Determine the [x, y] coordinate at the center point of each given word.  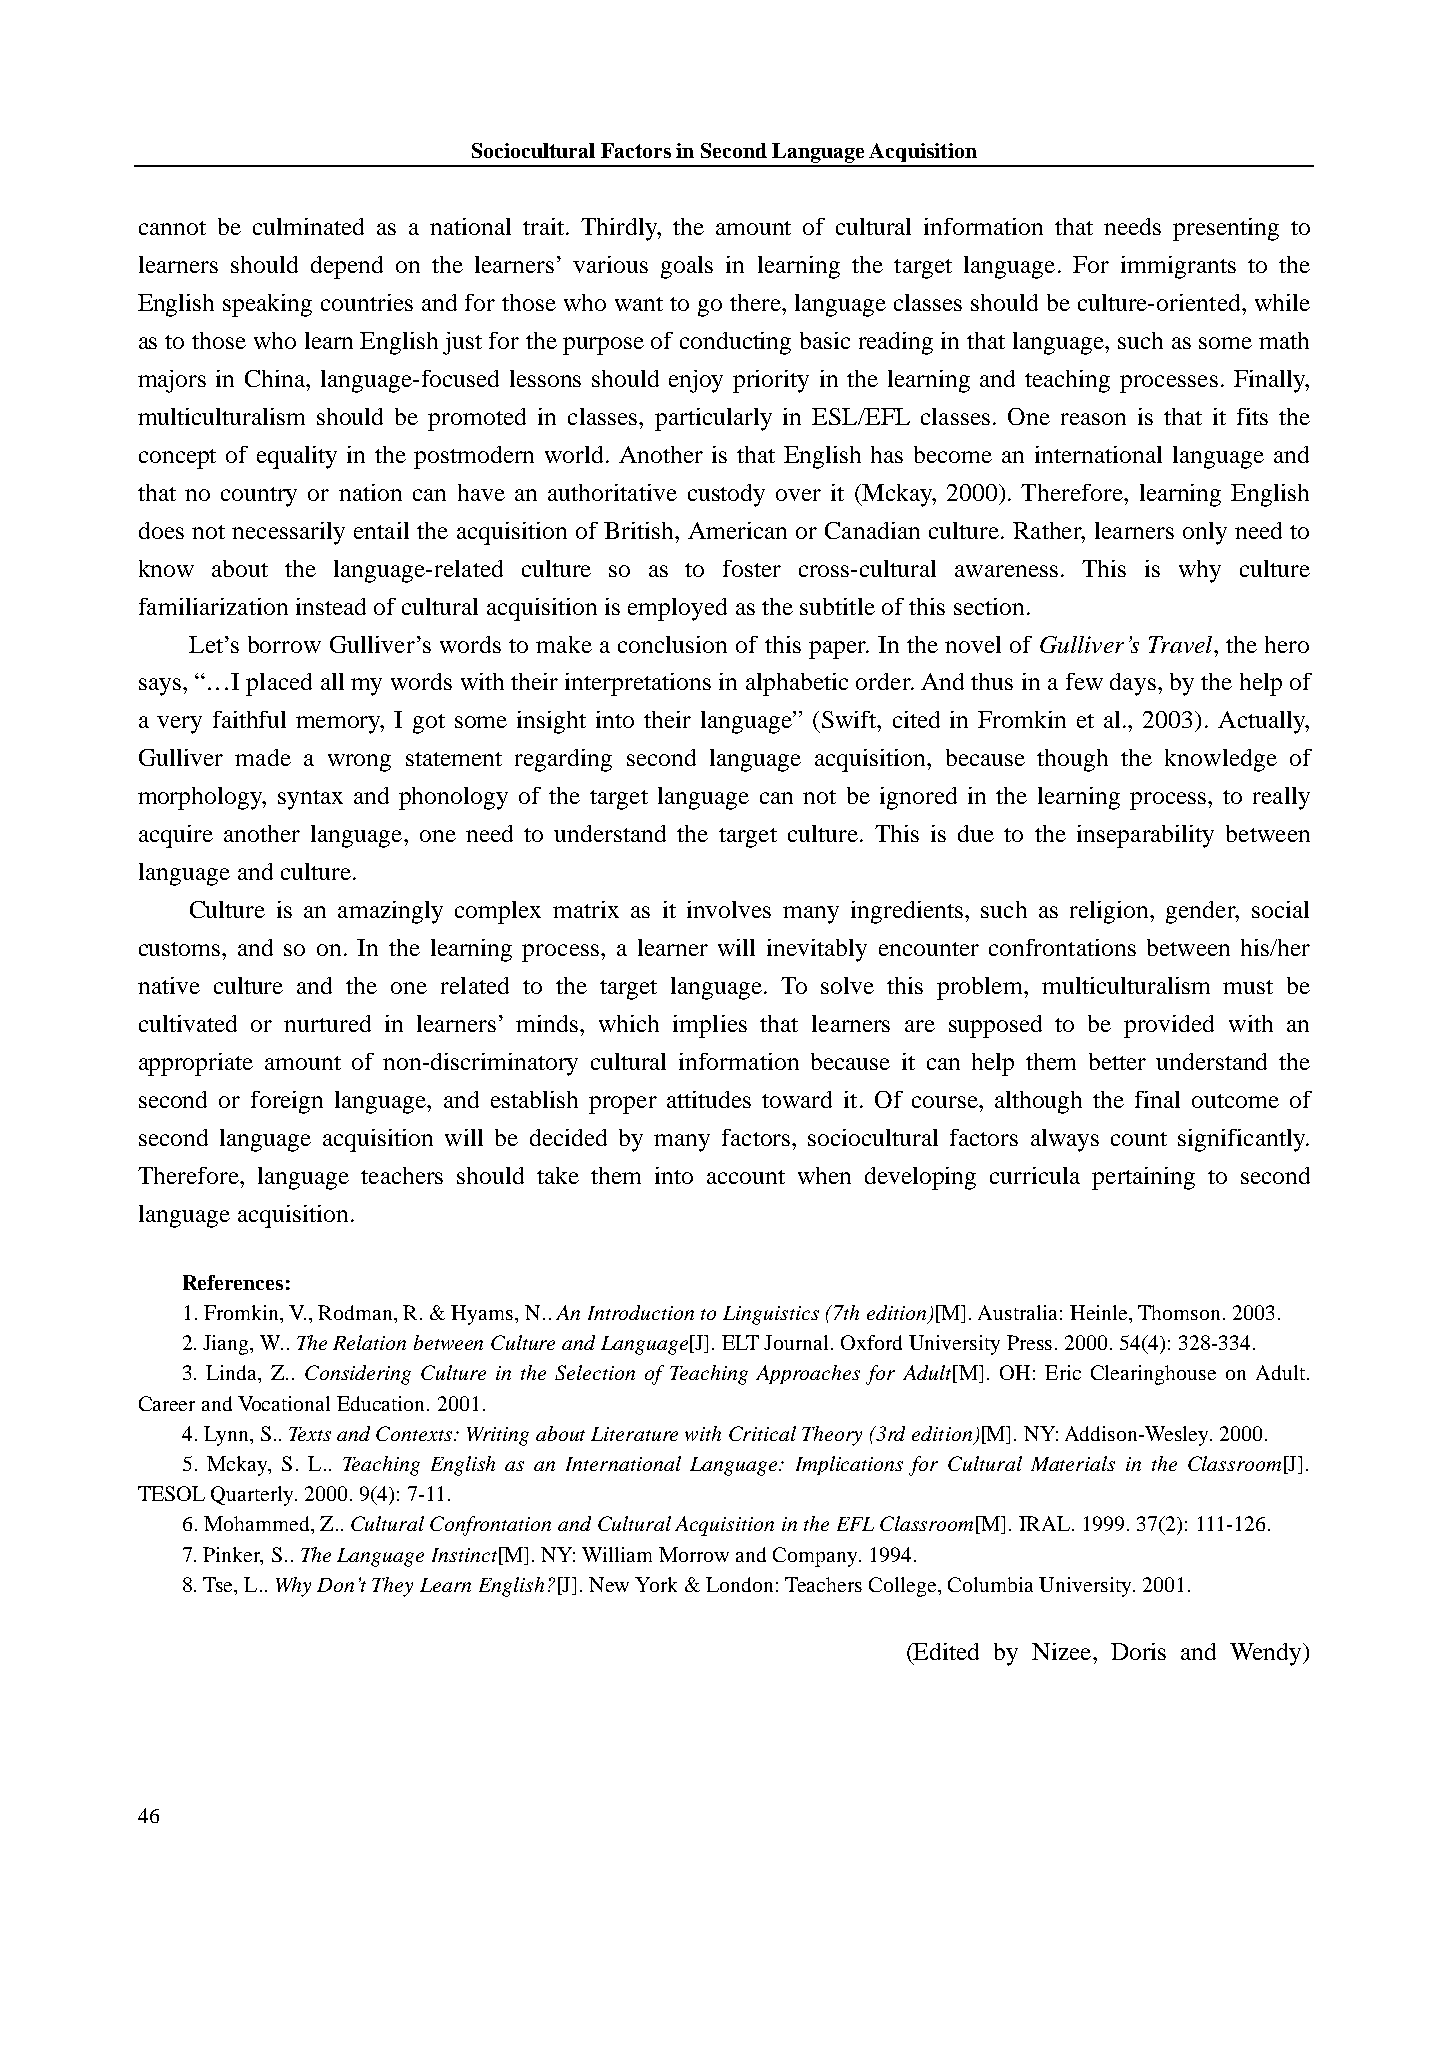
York [656, 1584]
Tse [219, 1584]
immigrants [1178, 267]
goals [687, 267]
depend [347, 267]
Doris [1138, 1651]
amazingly [390, 912]
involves [729, 909]
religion [1110, 912]
